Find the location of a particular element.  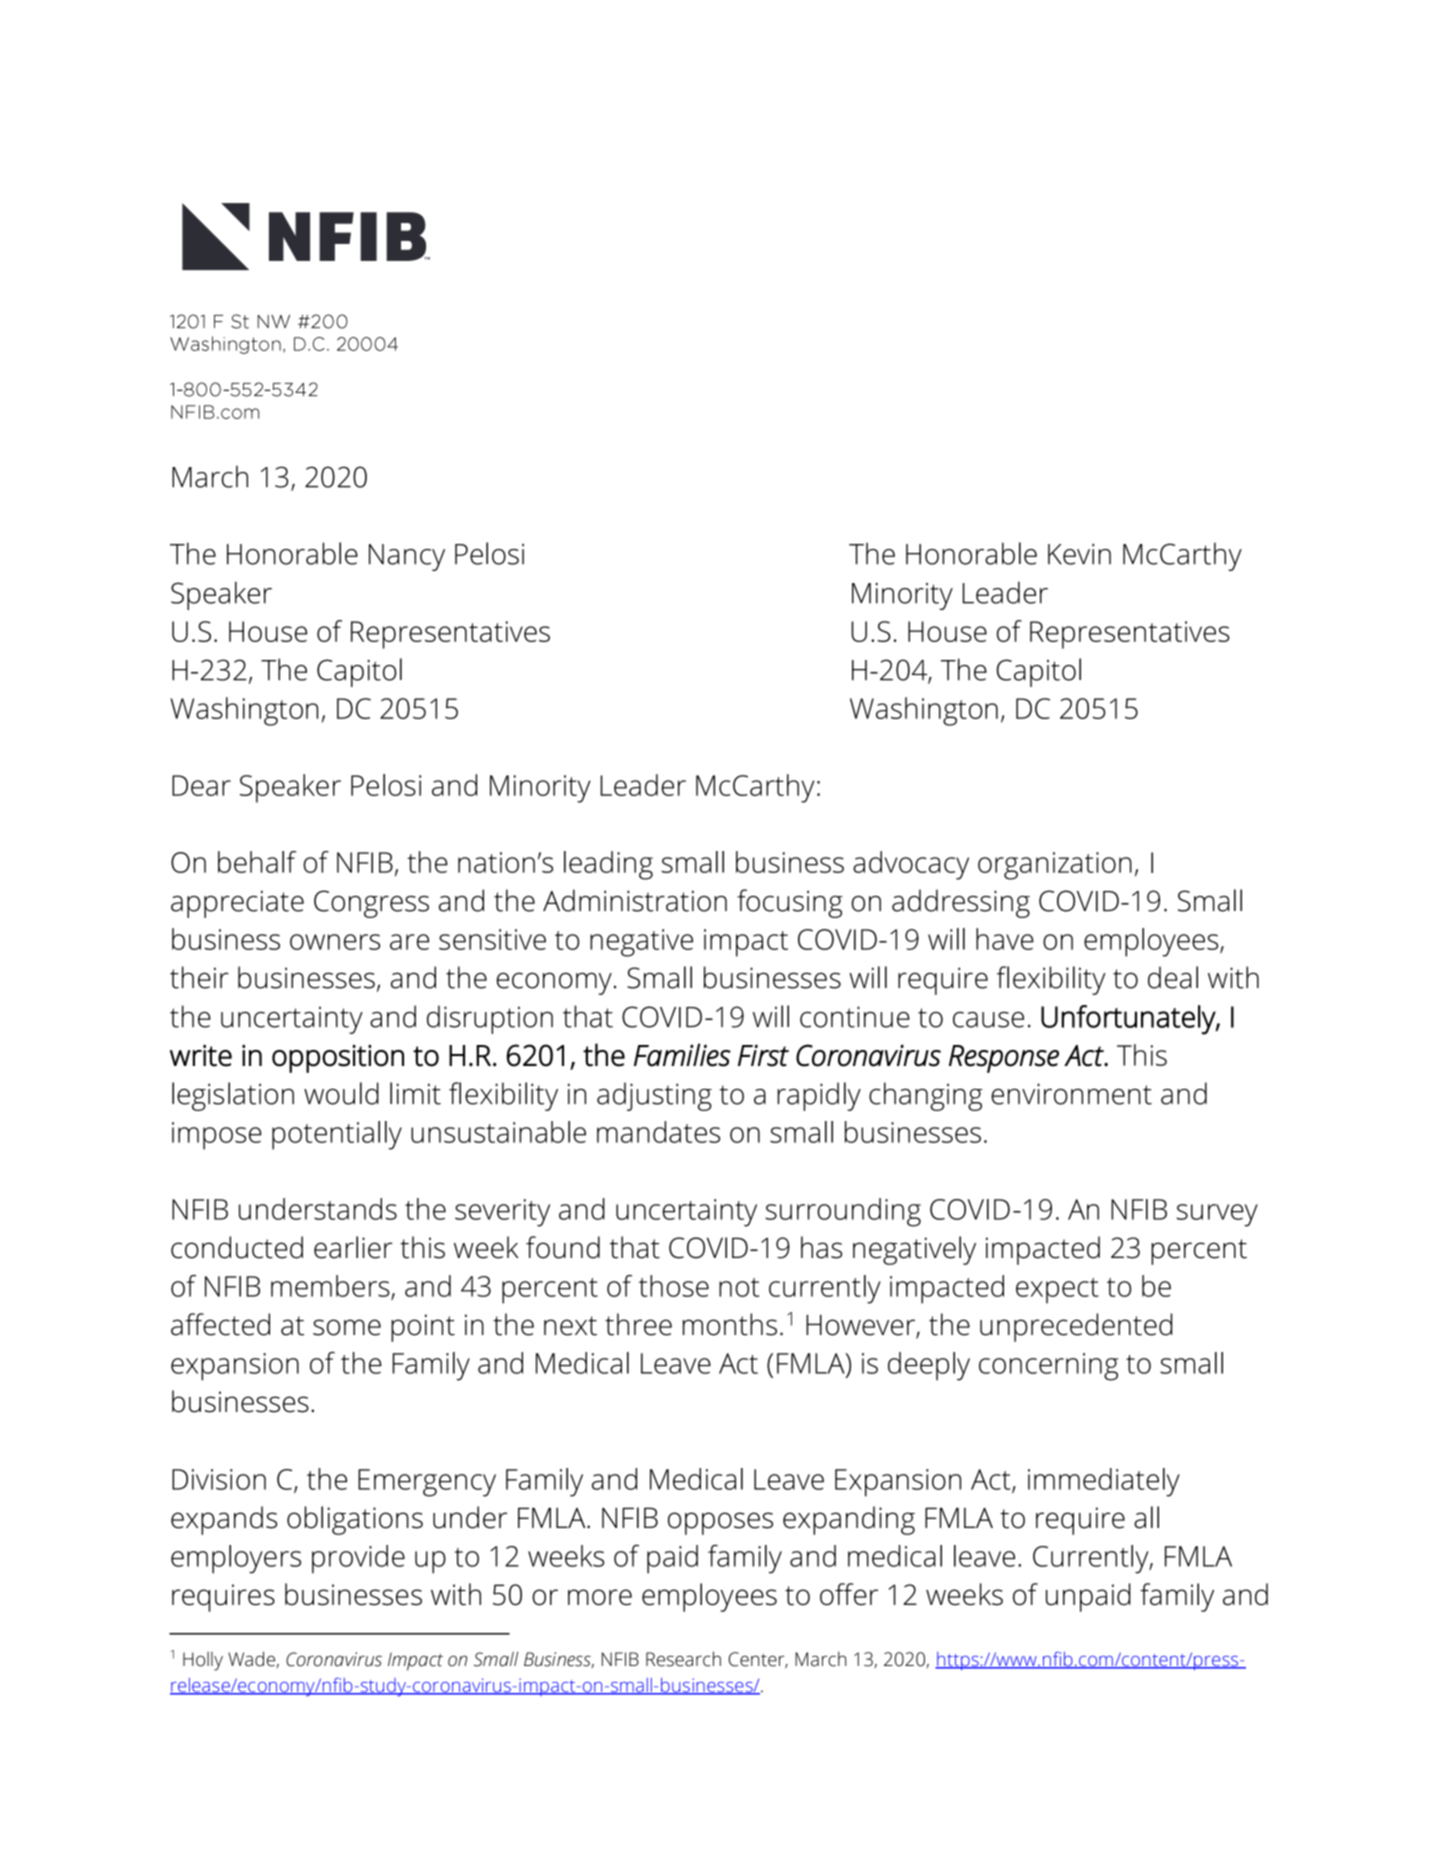

Nancy is located at coordinates (407, 557).
